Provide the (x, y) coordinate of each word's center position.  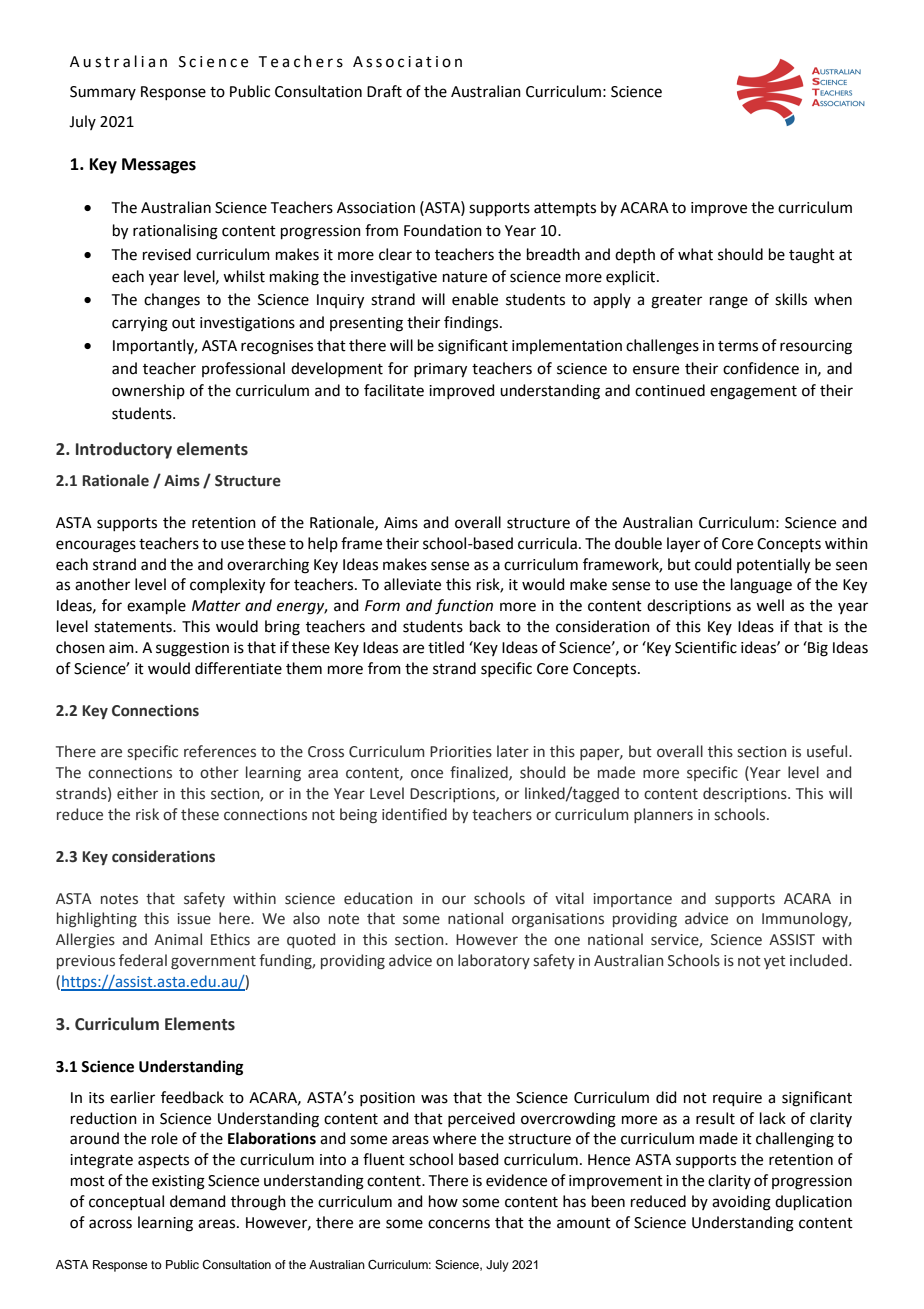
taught (812, 256)
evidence (516, 1180)
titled (446, 647)
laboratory (494, 961)
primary (440, 370)
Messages (159, 166)
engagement (753, 393)
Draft (384, 91)
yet (775, 962)
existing (178, 1182)
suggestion (192, 649)
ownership (148, 391)
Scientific (706, 647)
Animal (178, 939)
